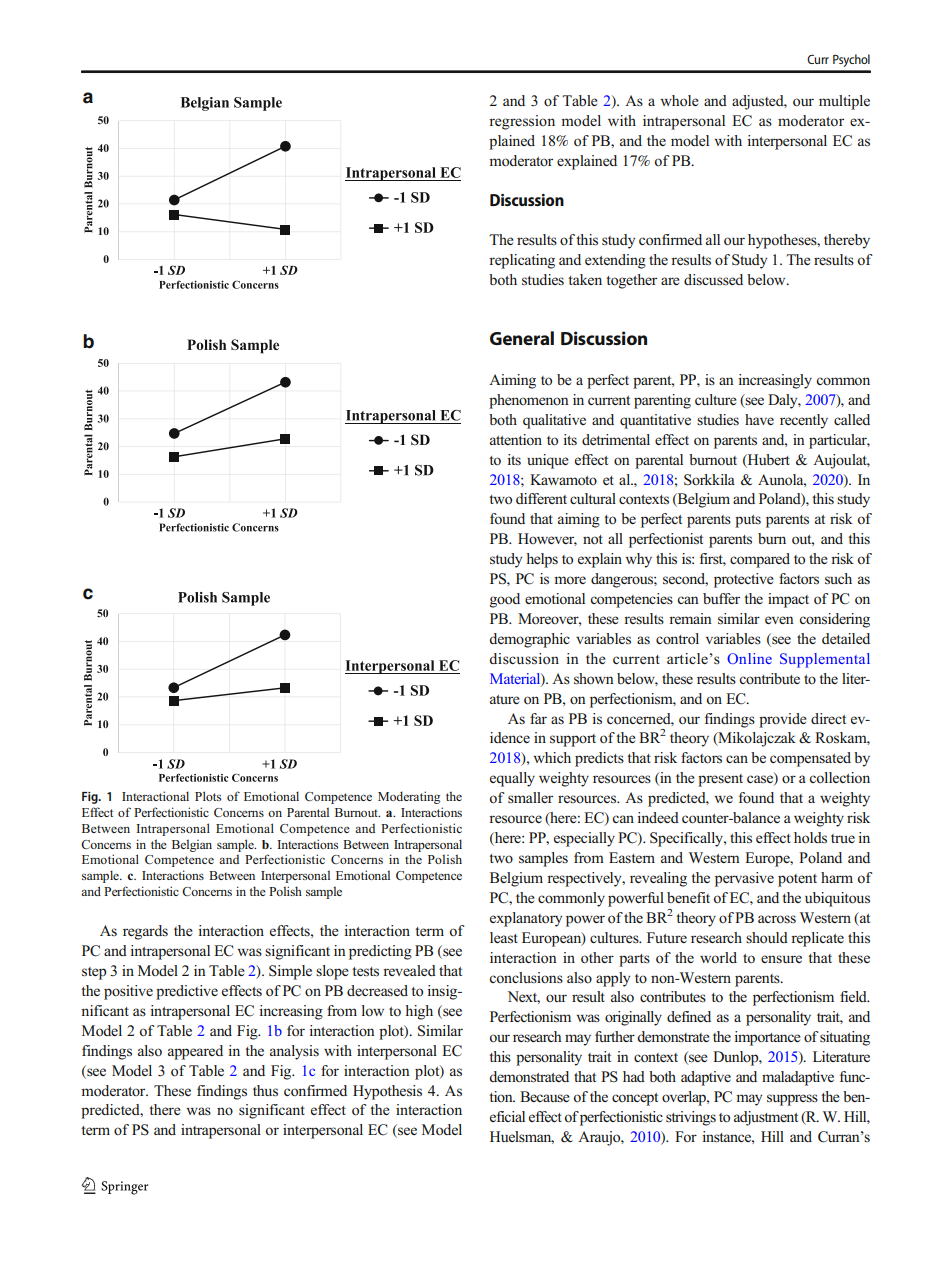 This document has height=1265, width=952. Describe the element at coordinates (195, 1052) in the document. I see `appeared` at that location.
